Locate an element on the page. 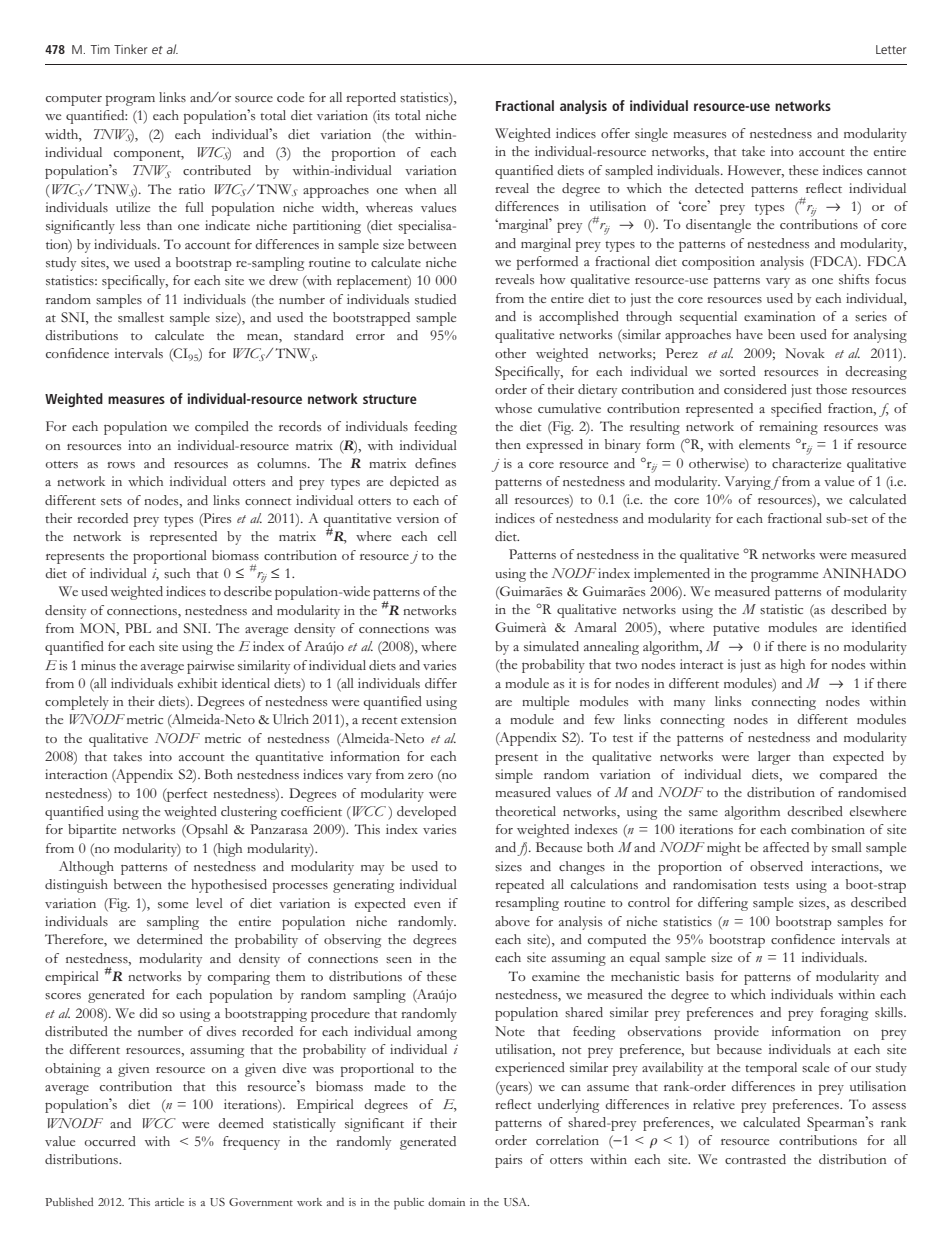 The height and width of the document is (1251, 952). Letter is located at coordinates (891, 49).
